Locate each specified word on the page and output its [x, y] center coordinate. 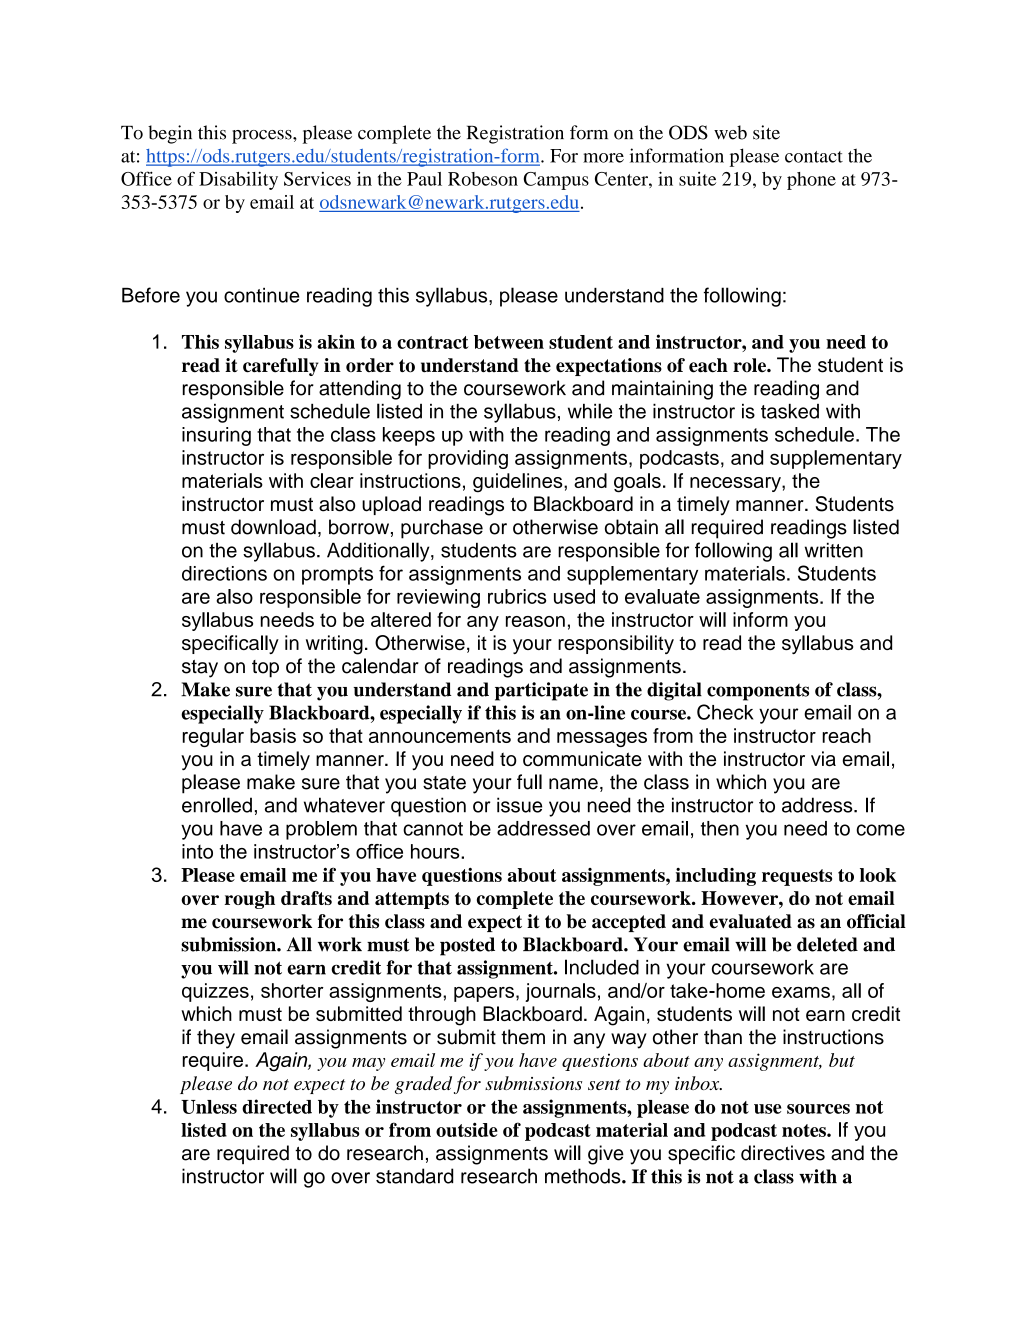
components [758, 692]
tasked [790, 411]
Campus [556, 181]
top [265, 669]
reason [535, 621]
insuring [216, 436]
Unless [209, 1107]
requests [797, 877]
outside [467, 1129]
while [590, 411]
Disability [238, 180]
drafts [306, 898]
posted [467, 946]
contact [814, 157]
